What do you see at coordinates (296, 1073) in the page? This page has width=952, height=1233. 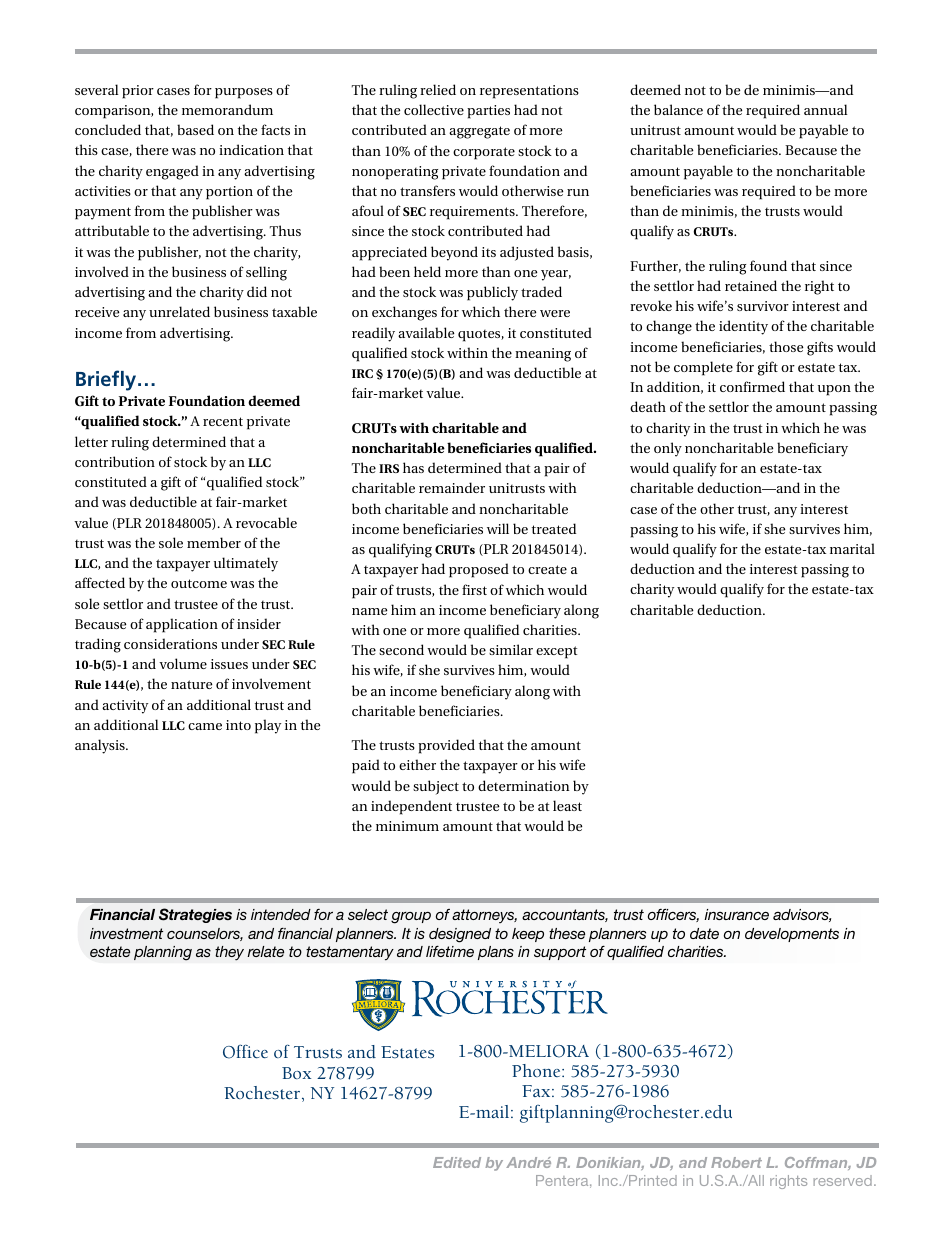 I see `Box` at bounding box center [296, 1073].
